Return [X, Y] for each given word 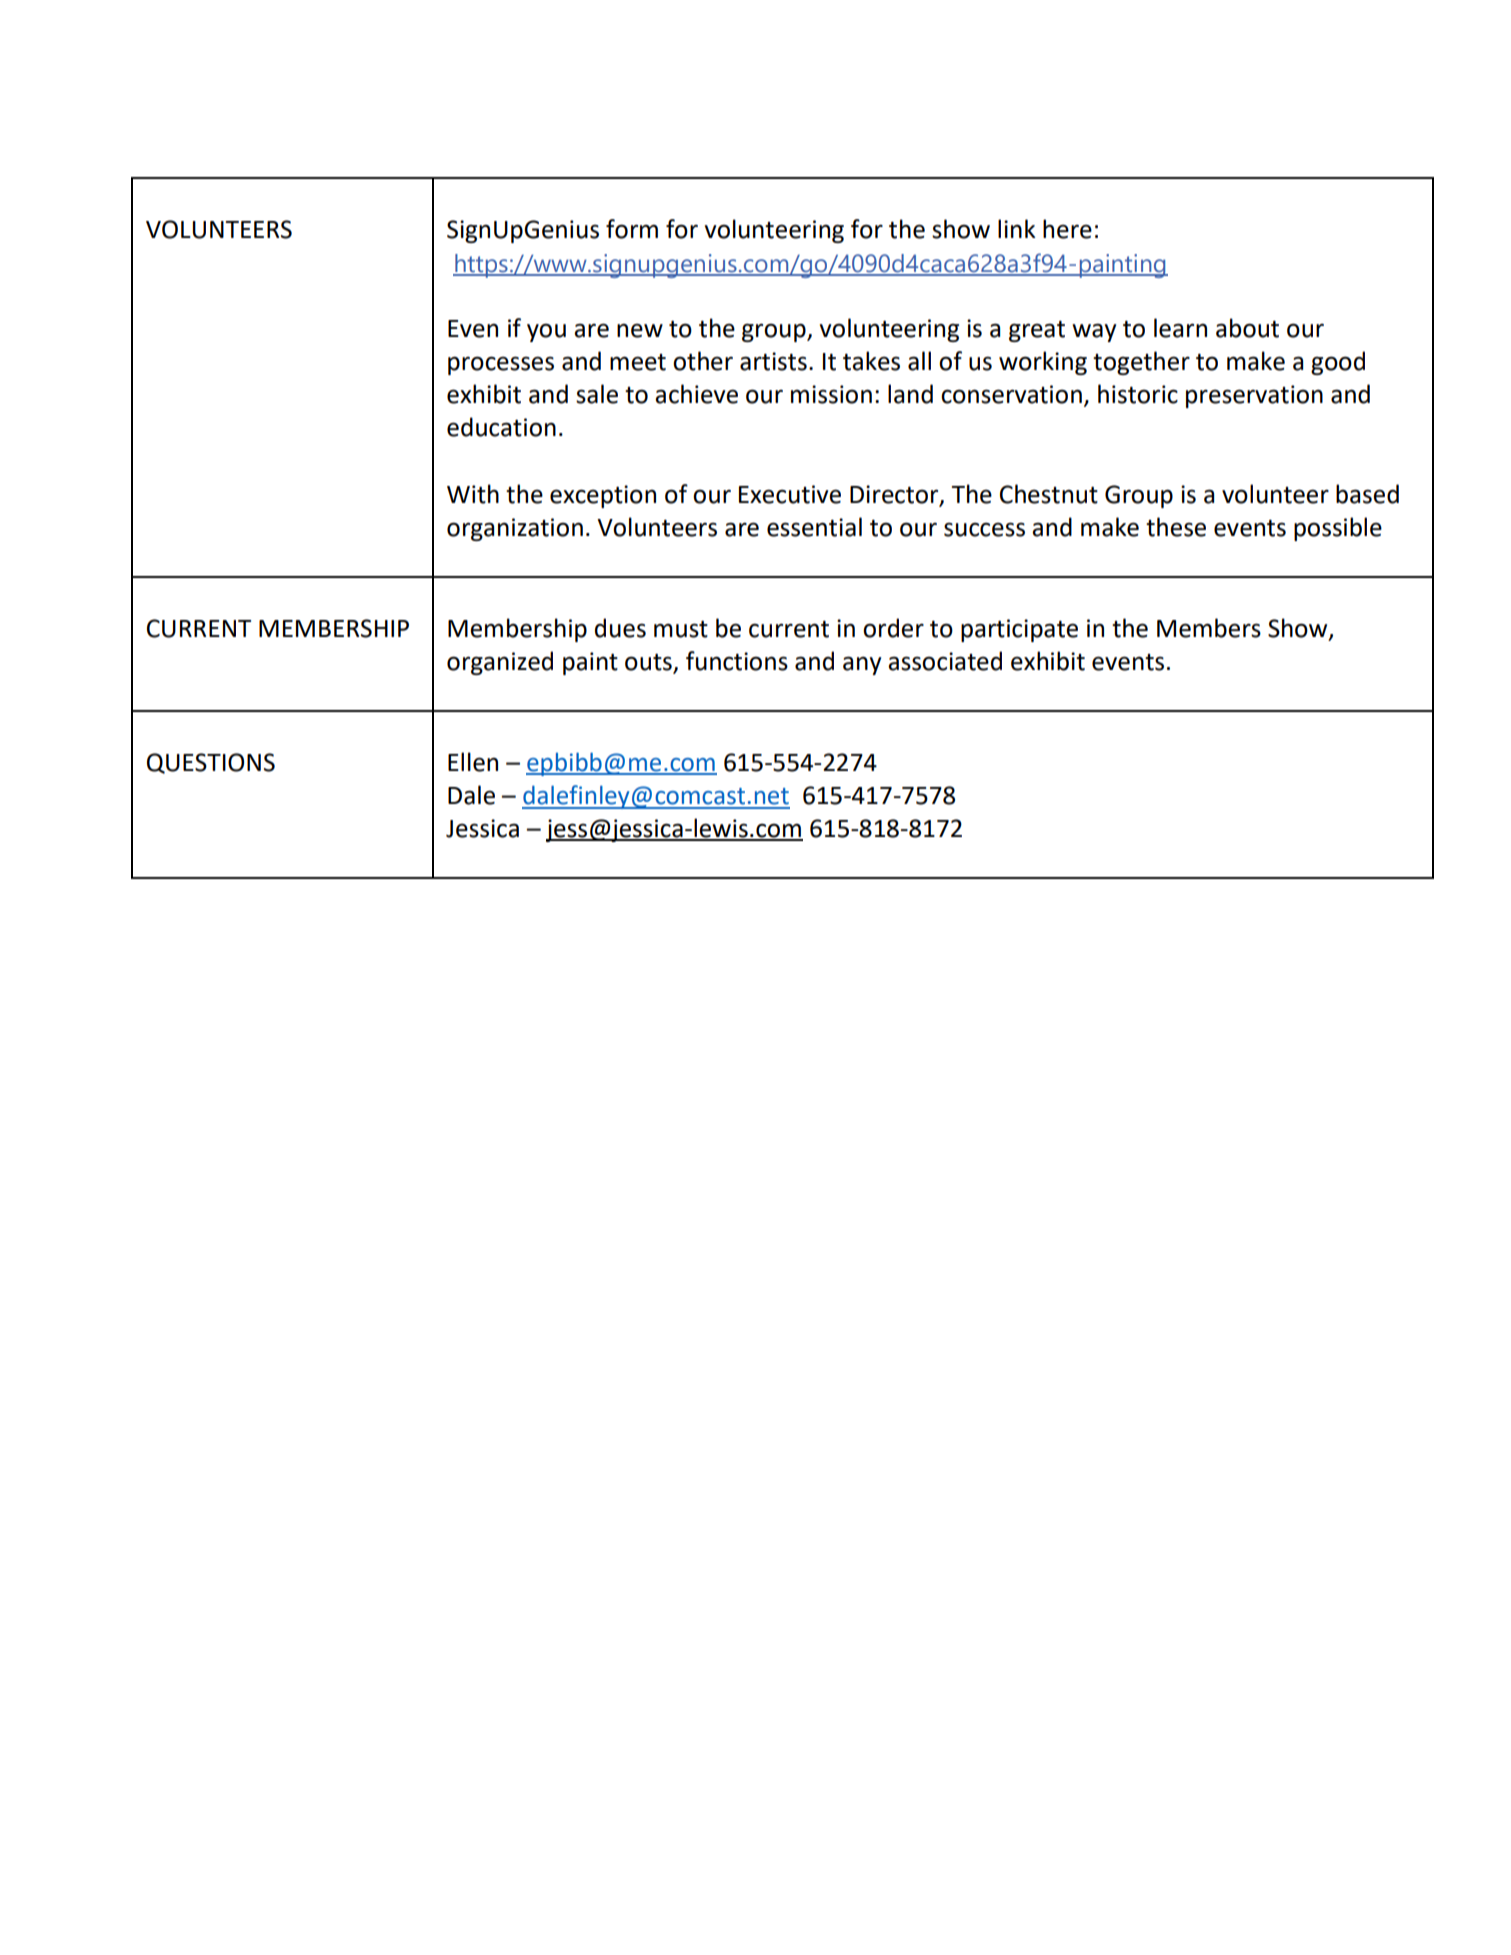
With [473, 494]
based [1367, 494]
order [893, 628]
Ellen [473, 762]
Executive [790, 494]
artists [773, 361]
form [632, 229]
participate [1019, 630]
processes [501, 365]
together [1141, 363]
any [862, 665]
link [1017, 228]
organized [500, 663]
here [1067, 229]
